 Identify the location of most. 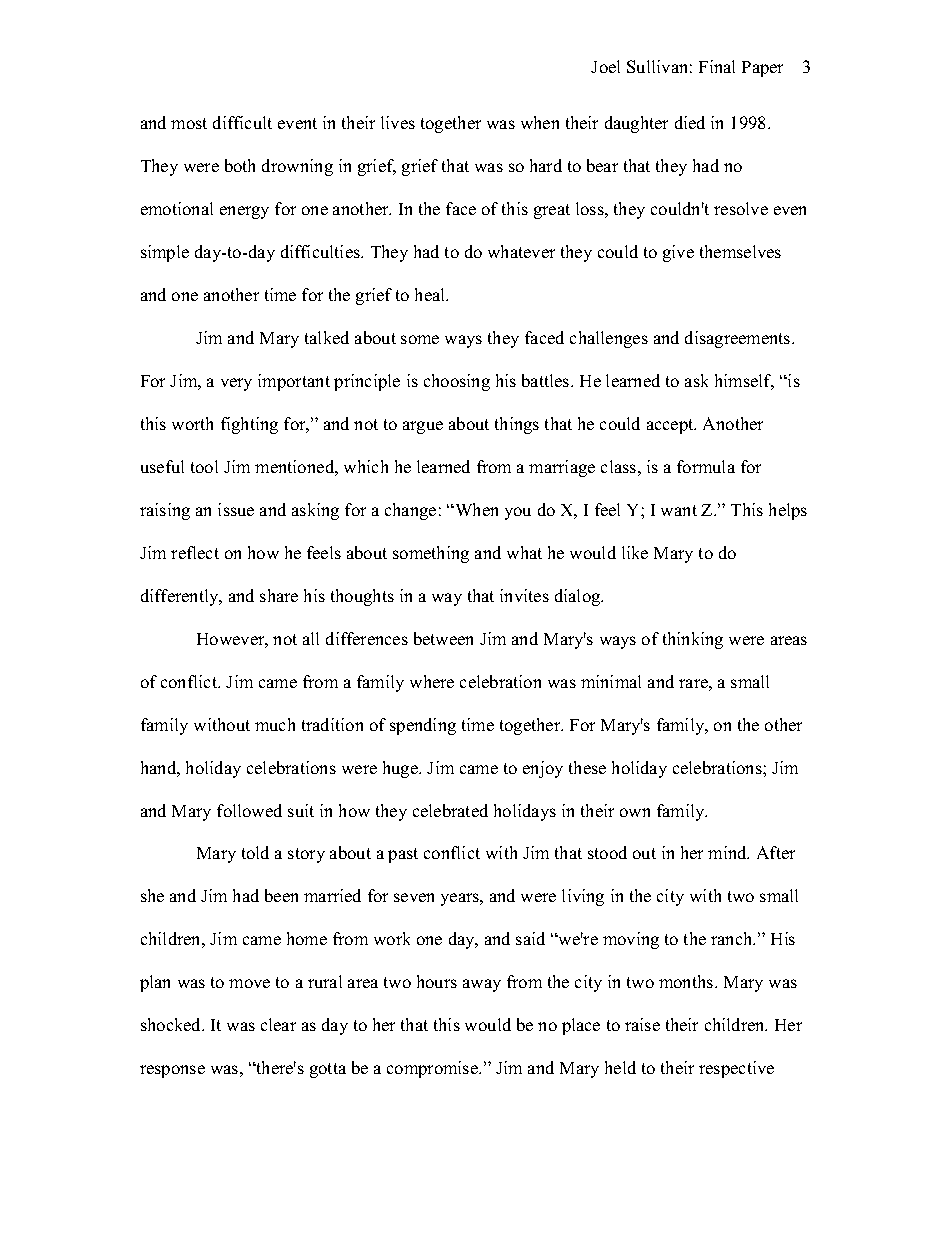
(189, 123).
